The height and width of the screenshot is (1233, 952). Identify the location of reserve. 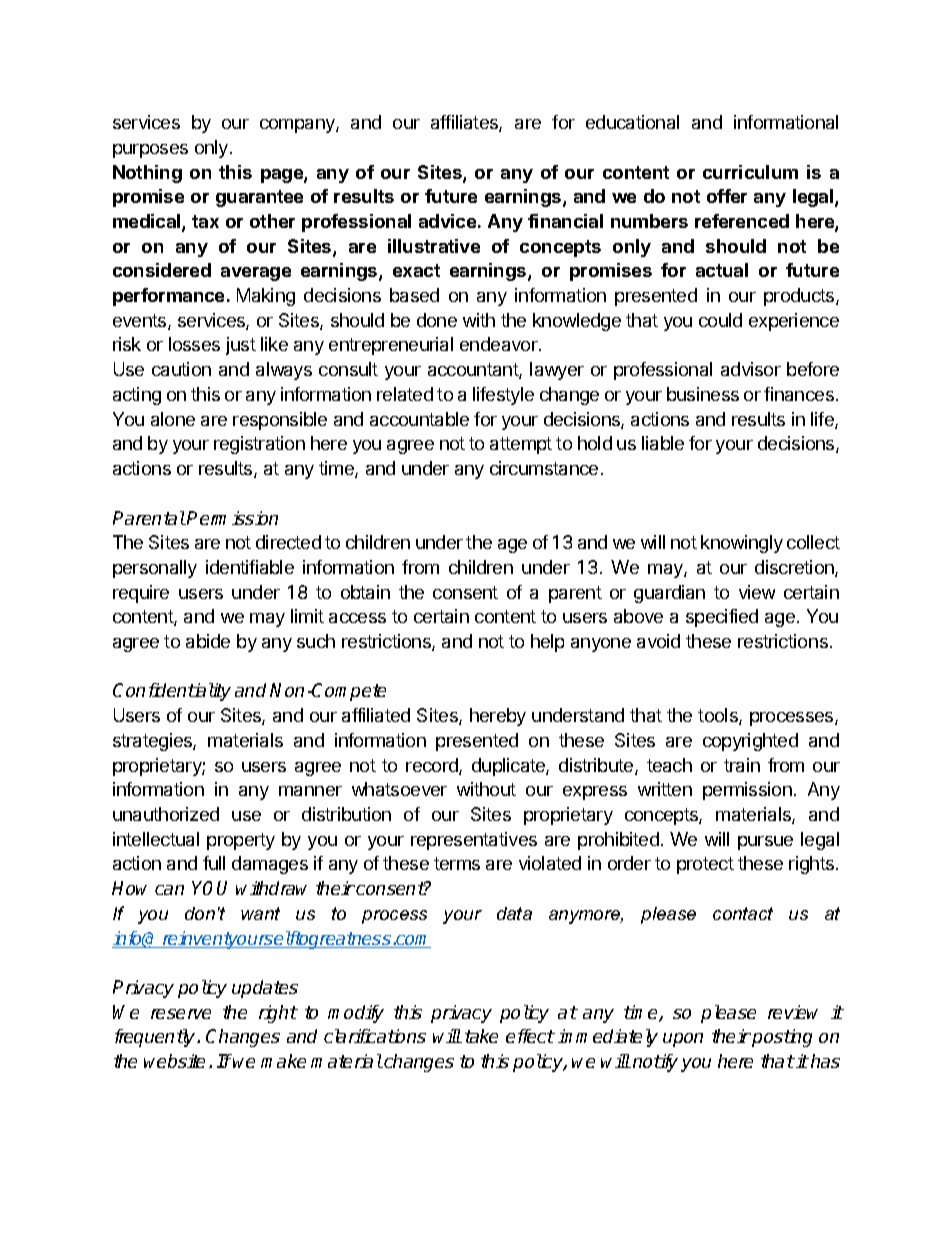
(181, 1014).
